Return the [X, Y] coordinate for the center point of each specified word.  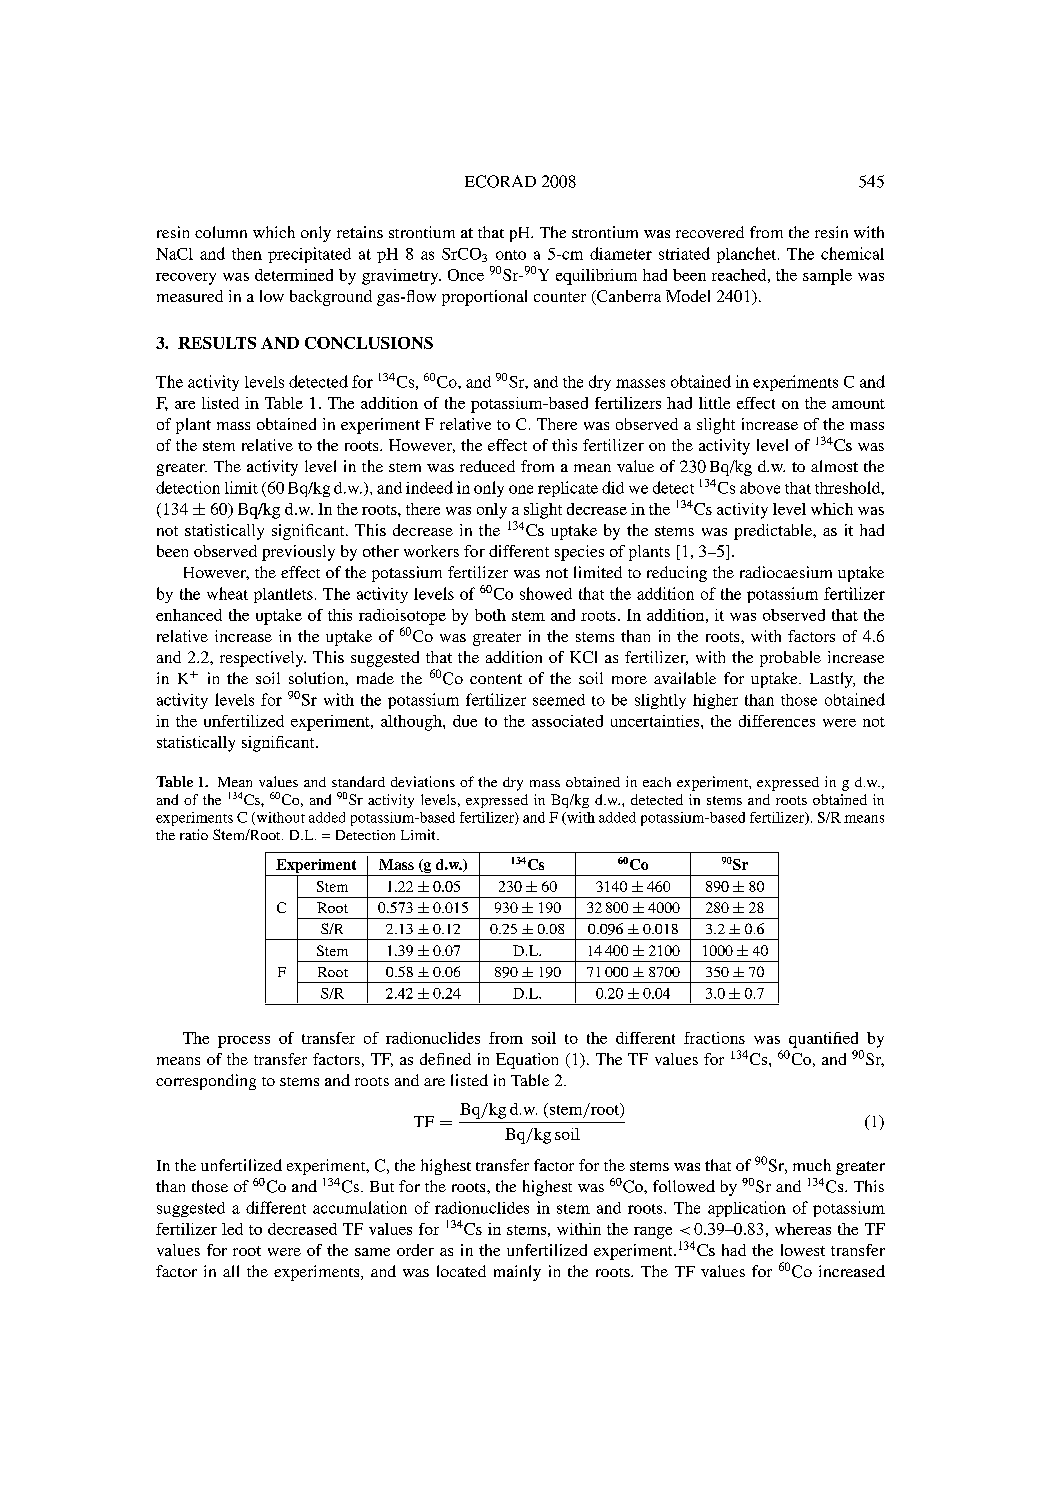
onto [511, 255]
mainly [517, 1273]
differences [777, 721]
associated [567, 721]
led [232, 1229]
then [247, 254]
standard [358, 781]
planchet [748, 255]
